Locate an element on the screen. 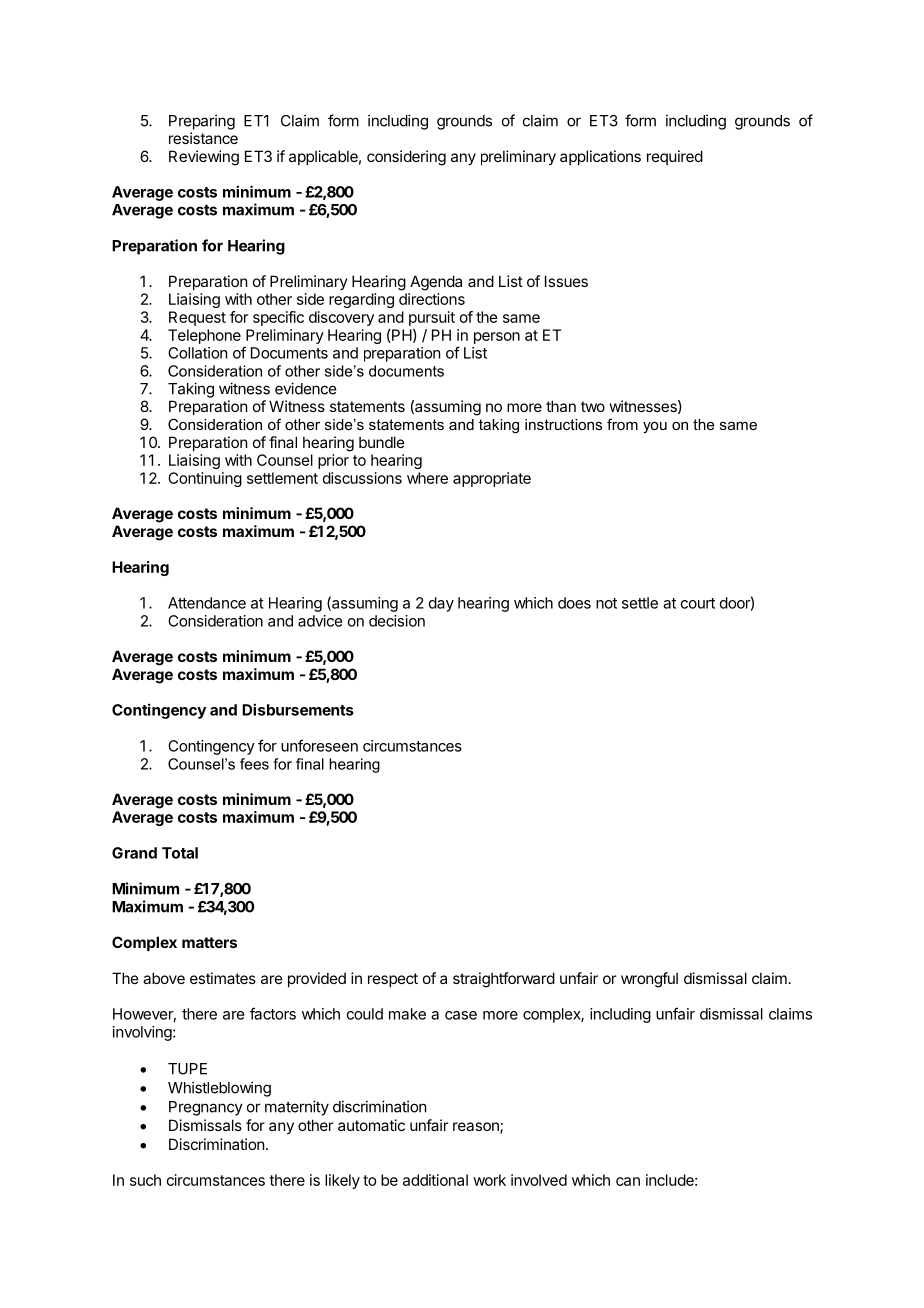 This screenshot has width=924, height=1308. wrongful is located at coordinates (649, 980).
